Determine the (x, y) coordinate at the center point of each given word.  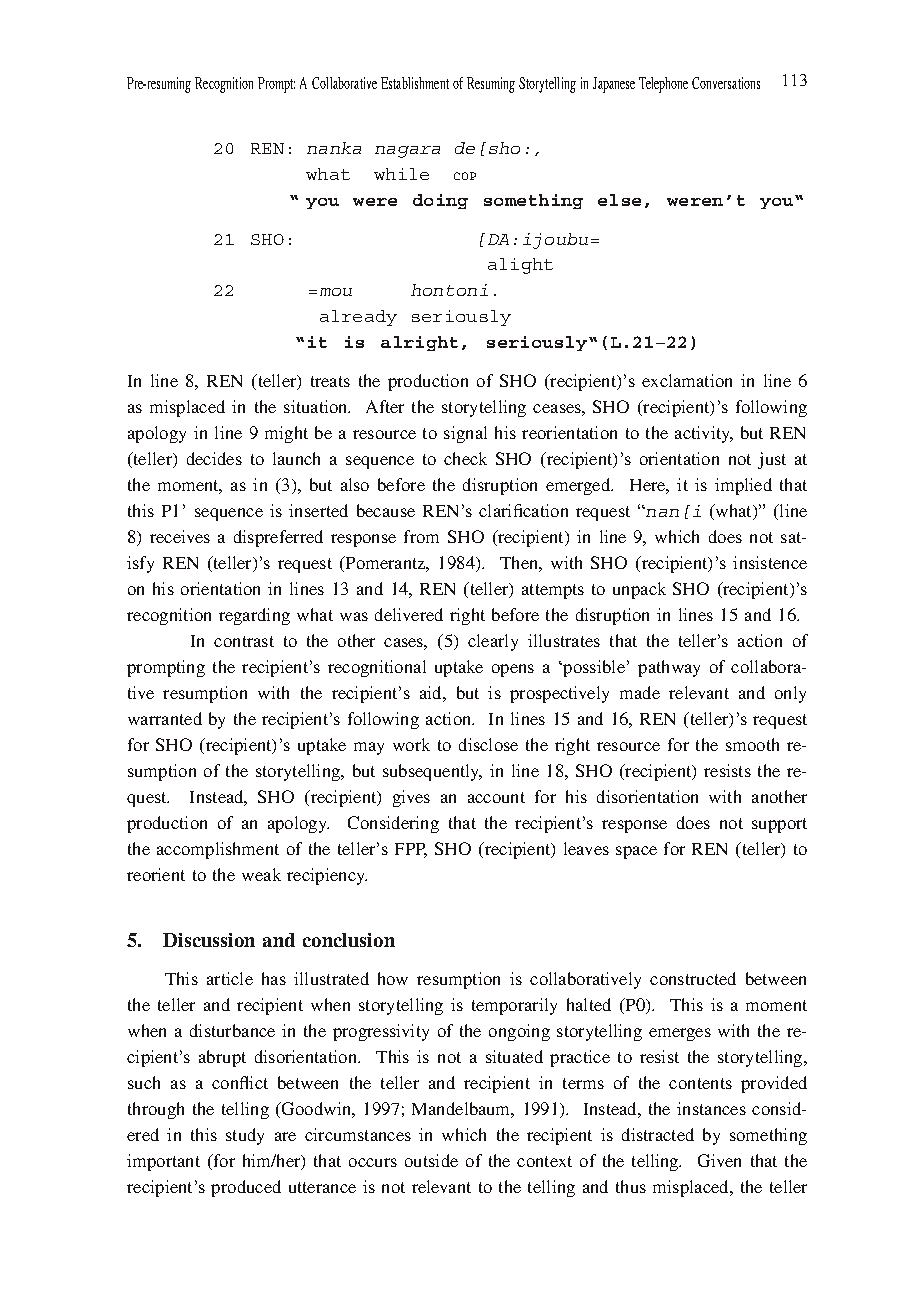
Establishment (415, 83)
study (245, 1136)
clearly (493, 642)
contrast (244, 641)
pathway (669, 668)
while (401, 174)
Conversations (726, 83)
